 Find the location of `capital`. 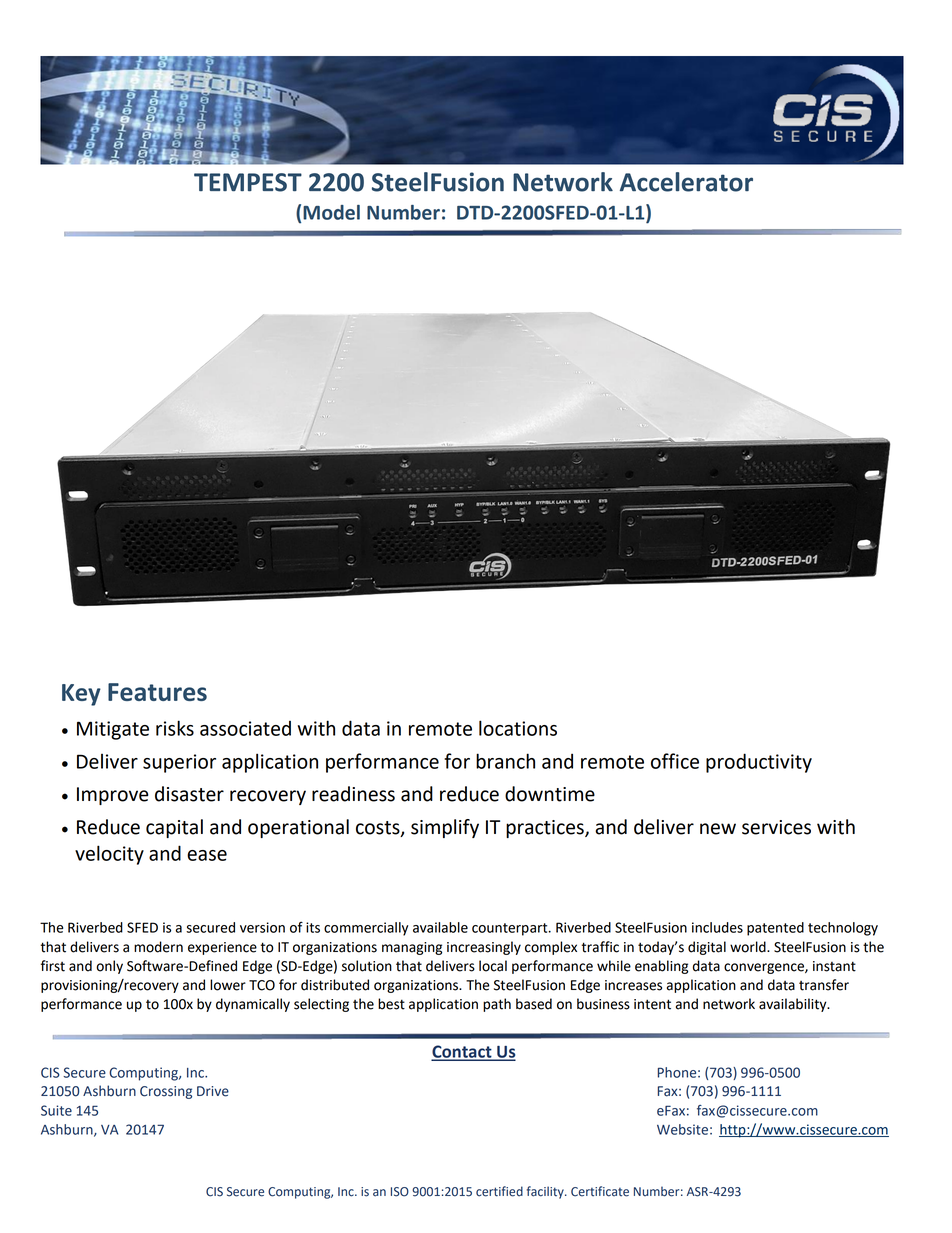

capital is located at coordinates (174, 828).
